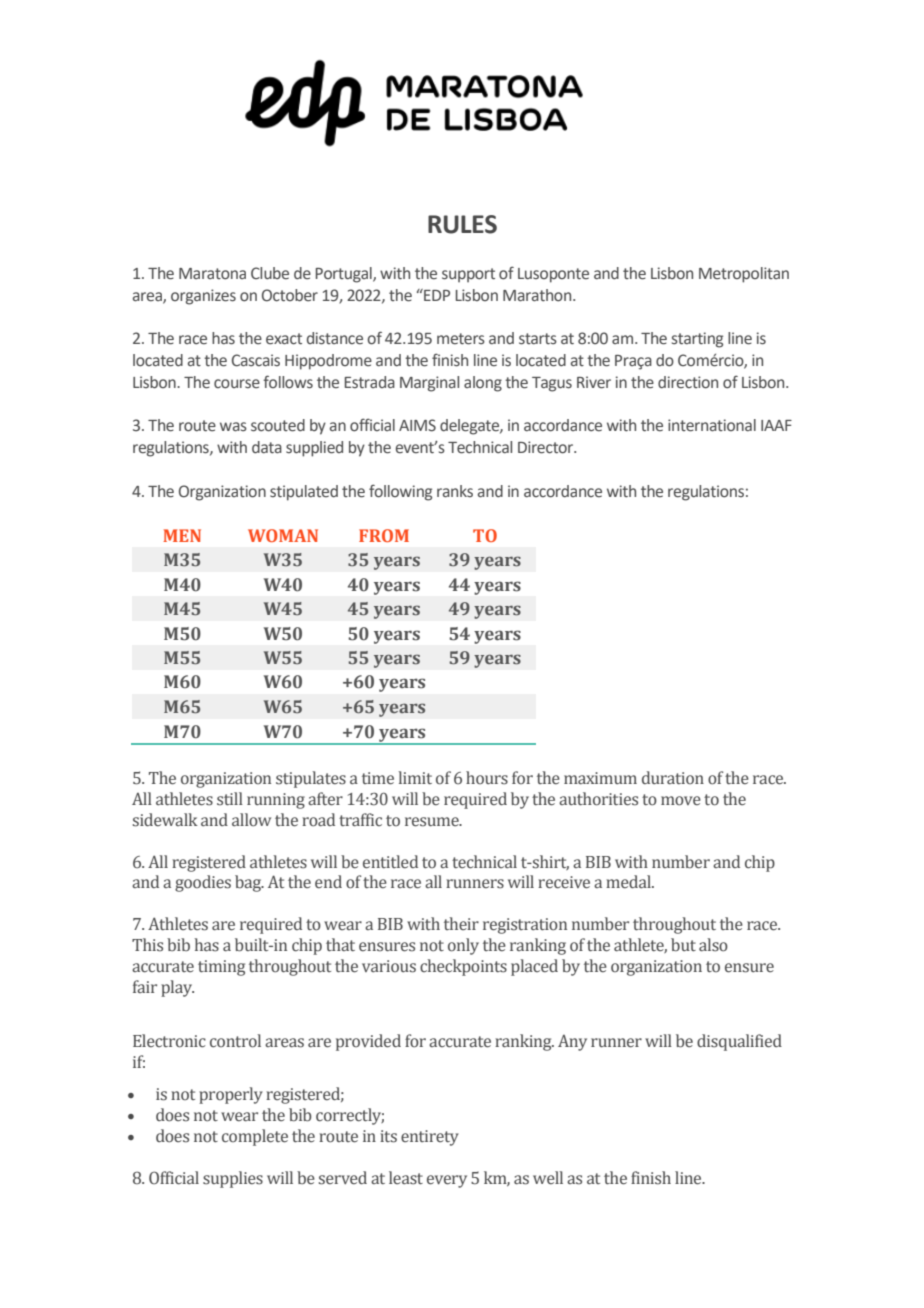 The height and width of the screenshot is (1308, 924). Describe the element at coordinates (430, 1138) in the screenshot. I see `entirety` at that location.
